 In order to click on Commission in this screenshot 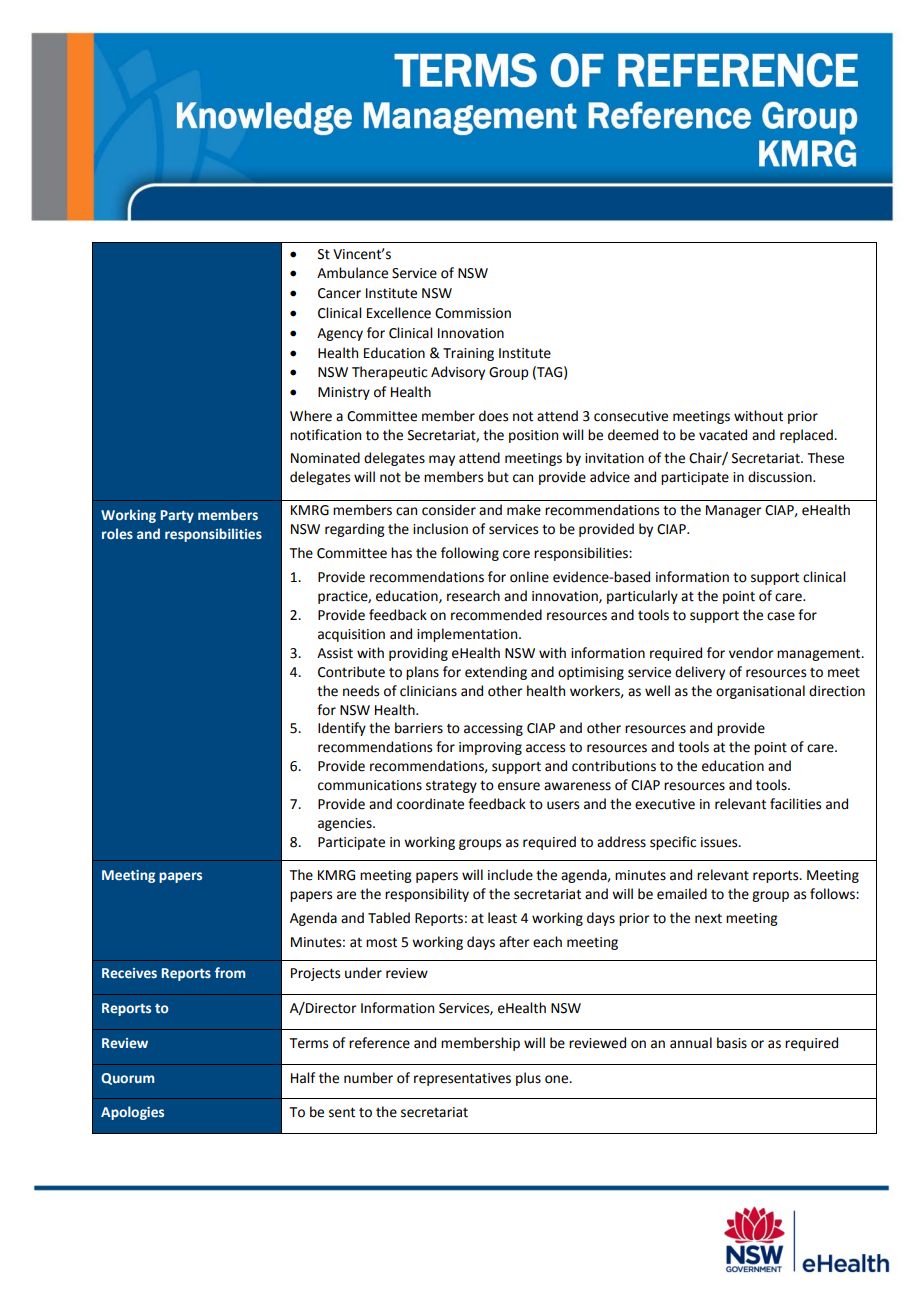, I will do `click(473, 313)`.
